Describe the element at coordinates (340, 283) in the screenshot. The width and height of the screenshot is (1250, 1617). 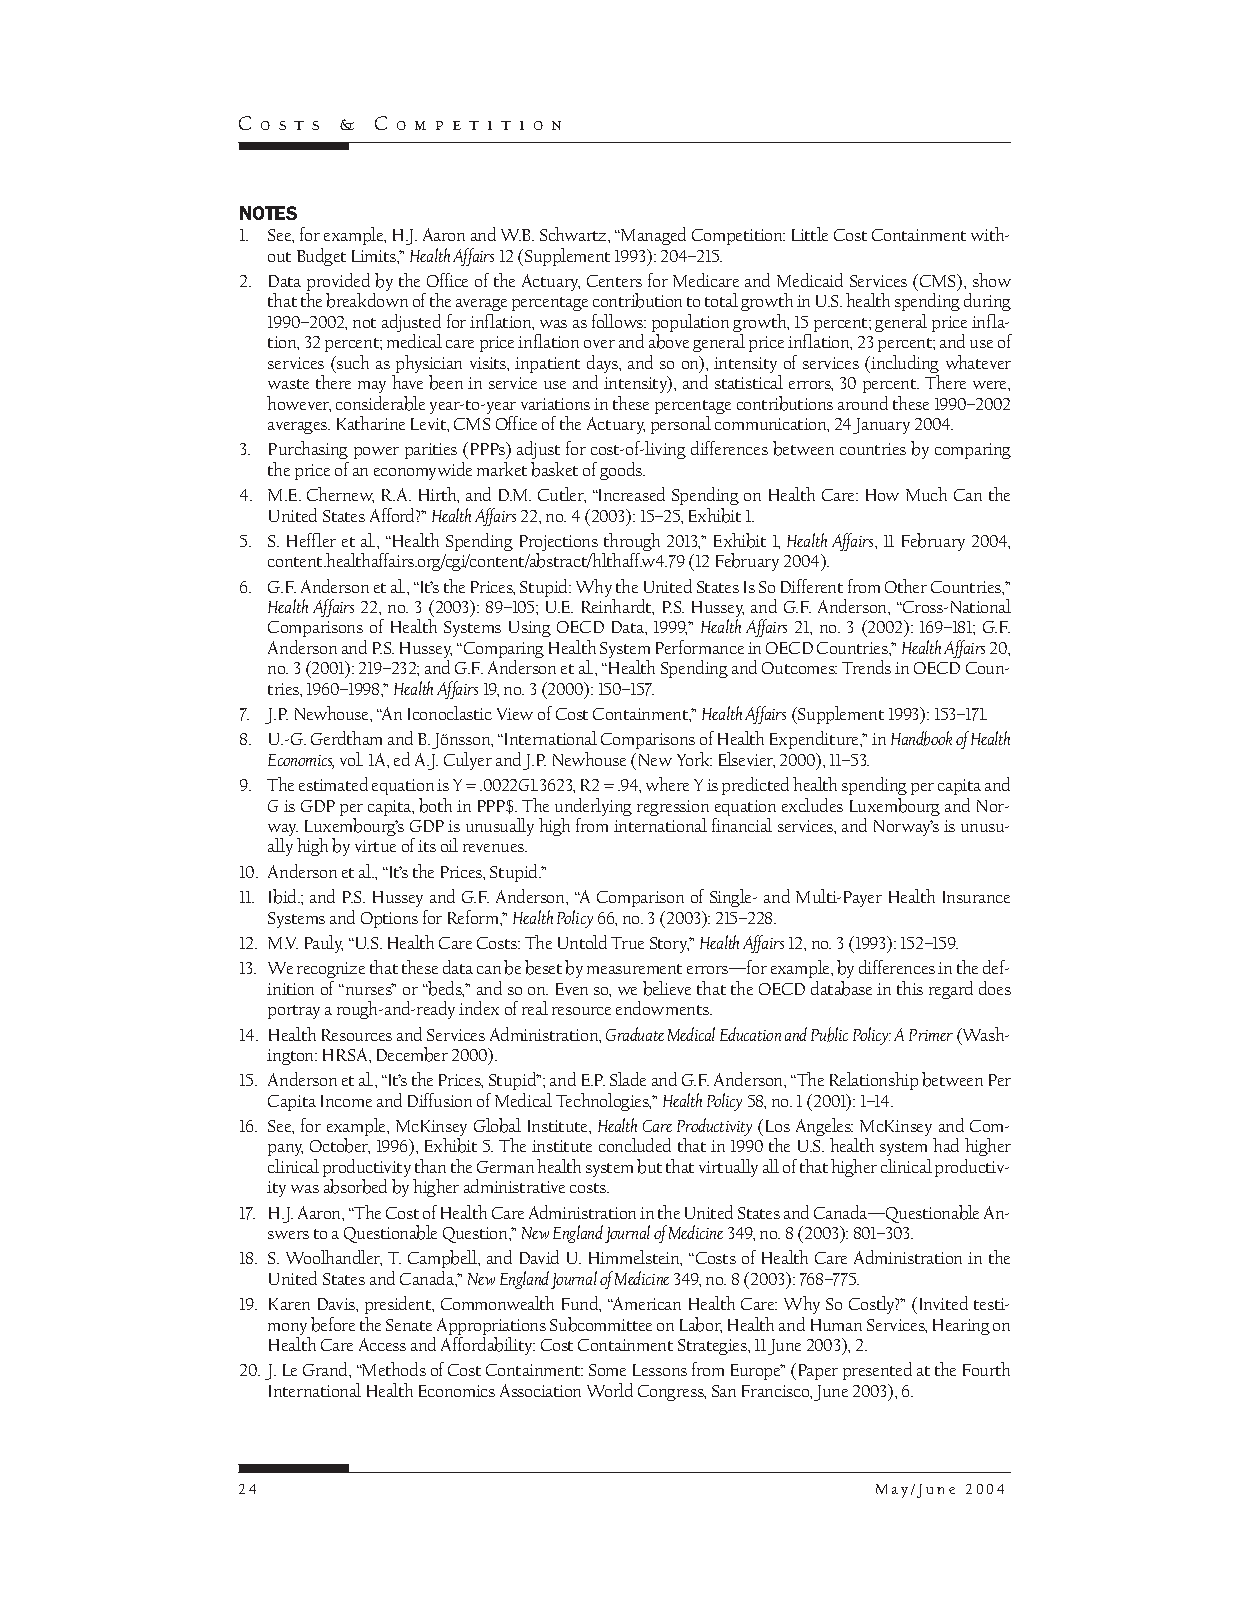
I see `provided` at that location.
